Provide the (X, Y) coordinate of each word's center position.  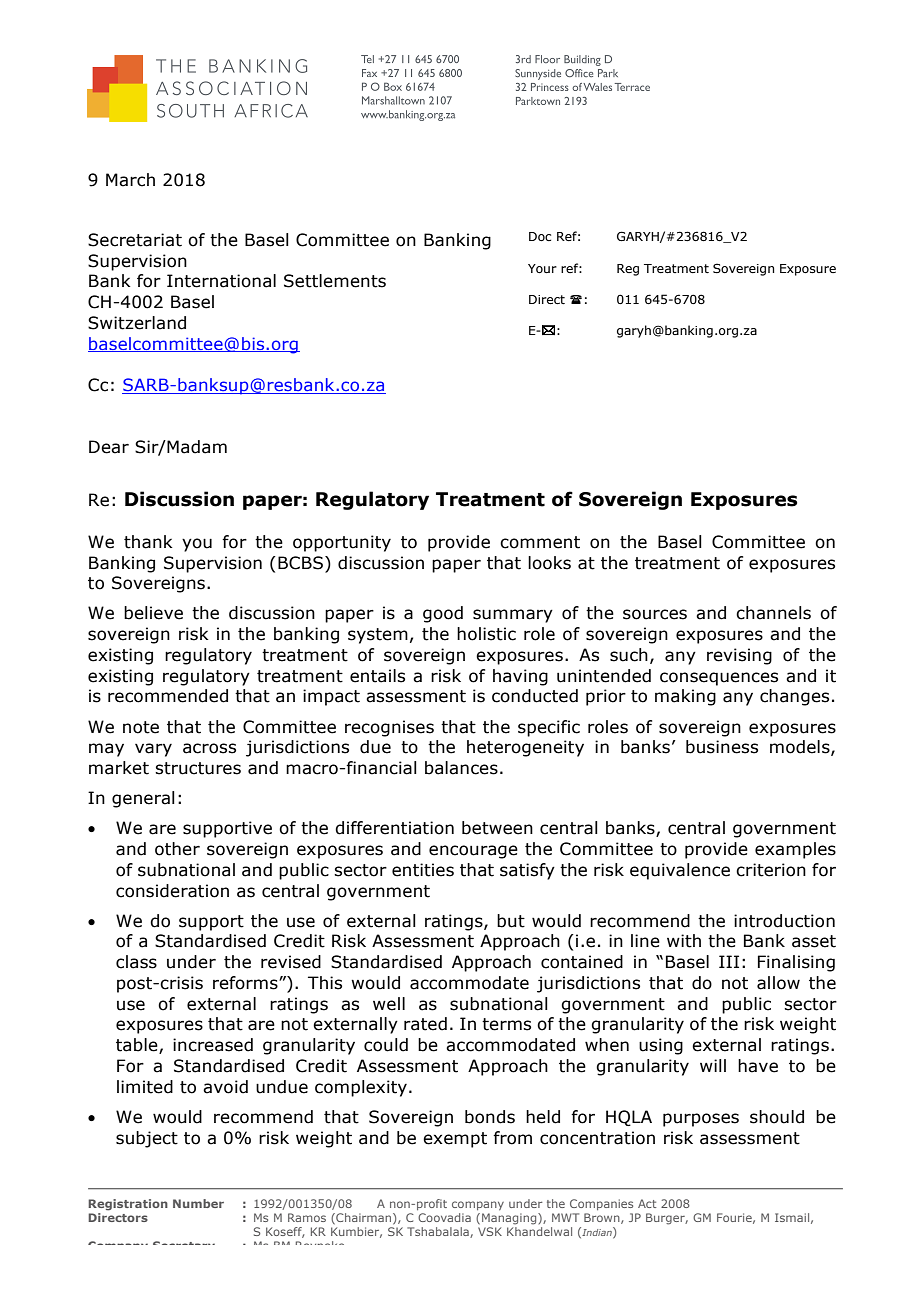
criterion (771, 870)
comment (540, 542)
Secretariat (135, 240)
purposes (701, 1120)
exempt (455, 1140)
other (177, 849)
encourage (473, 852)
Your (542, 268)
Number (198, 1203)
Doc (540, 236)
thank (148, 542)
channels (773, 613)
